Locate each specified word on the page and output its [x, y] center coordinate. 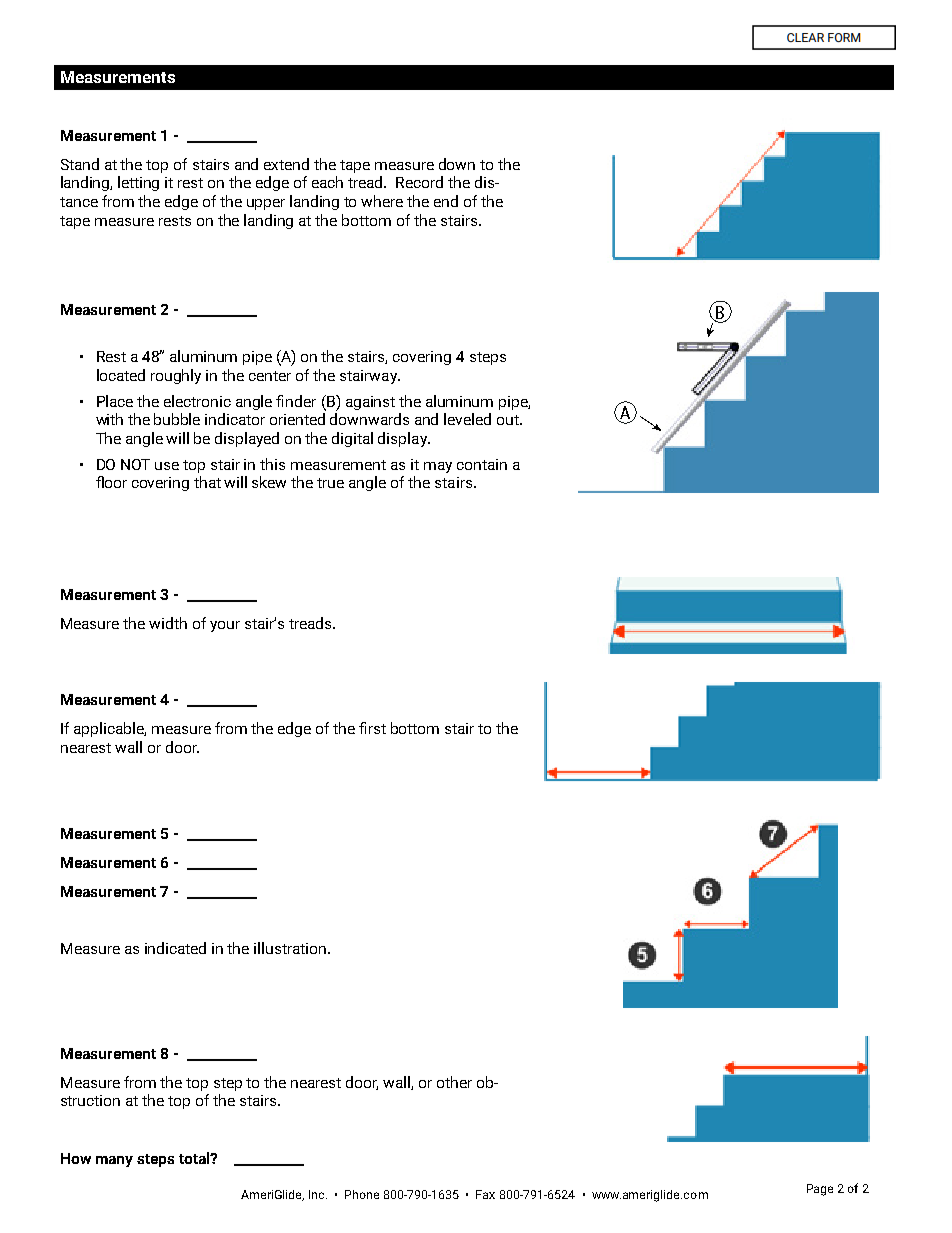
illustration [290, 948]
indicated [175, 948]
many [114, 1161]
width [168, 623]
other [454, 1082]
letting [138, 183]
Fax [485, 1194]
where [382, 201]
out [509, 420]
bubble [177, 419]
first [372, 728]
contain [482, 464]
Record [419, 182]
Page [820, 1190]
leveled [467, 419]
